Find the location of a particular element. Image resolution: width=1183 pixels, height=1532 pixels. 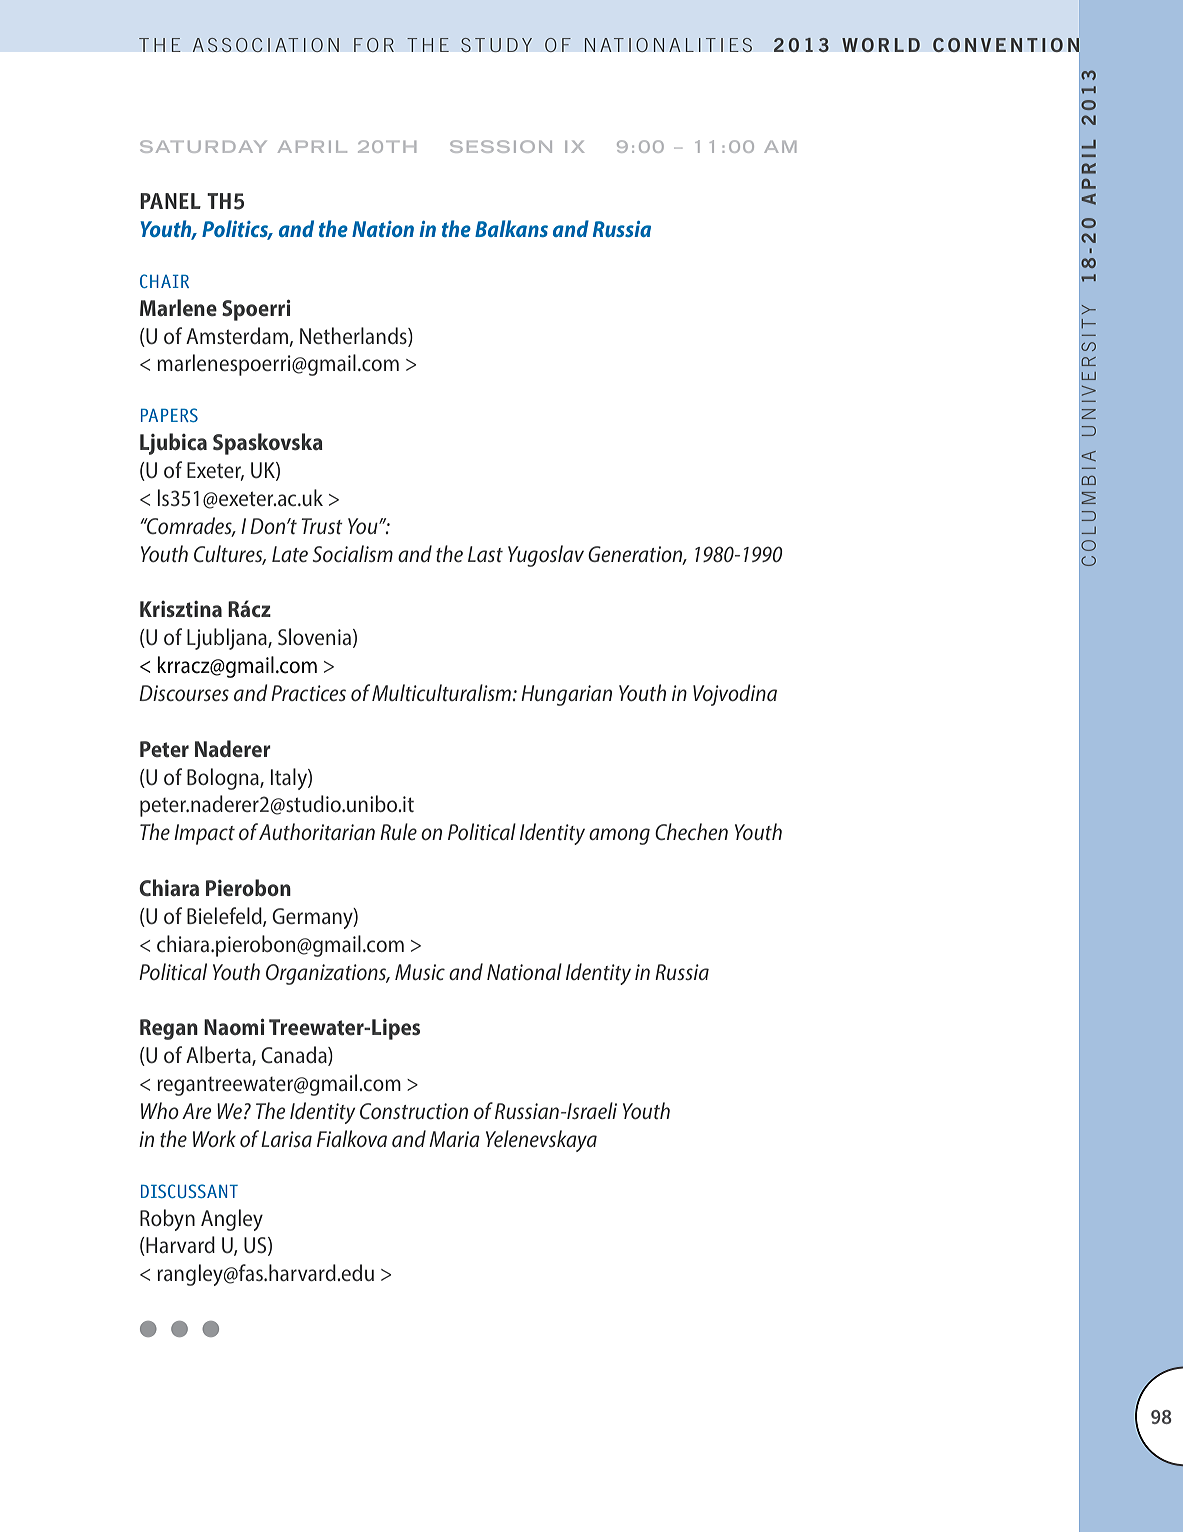

Last is located at coordinates (485, 554).
